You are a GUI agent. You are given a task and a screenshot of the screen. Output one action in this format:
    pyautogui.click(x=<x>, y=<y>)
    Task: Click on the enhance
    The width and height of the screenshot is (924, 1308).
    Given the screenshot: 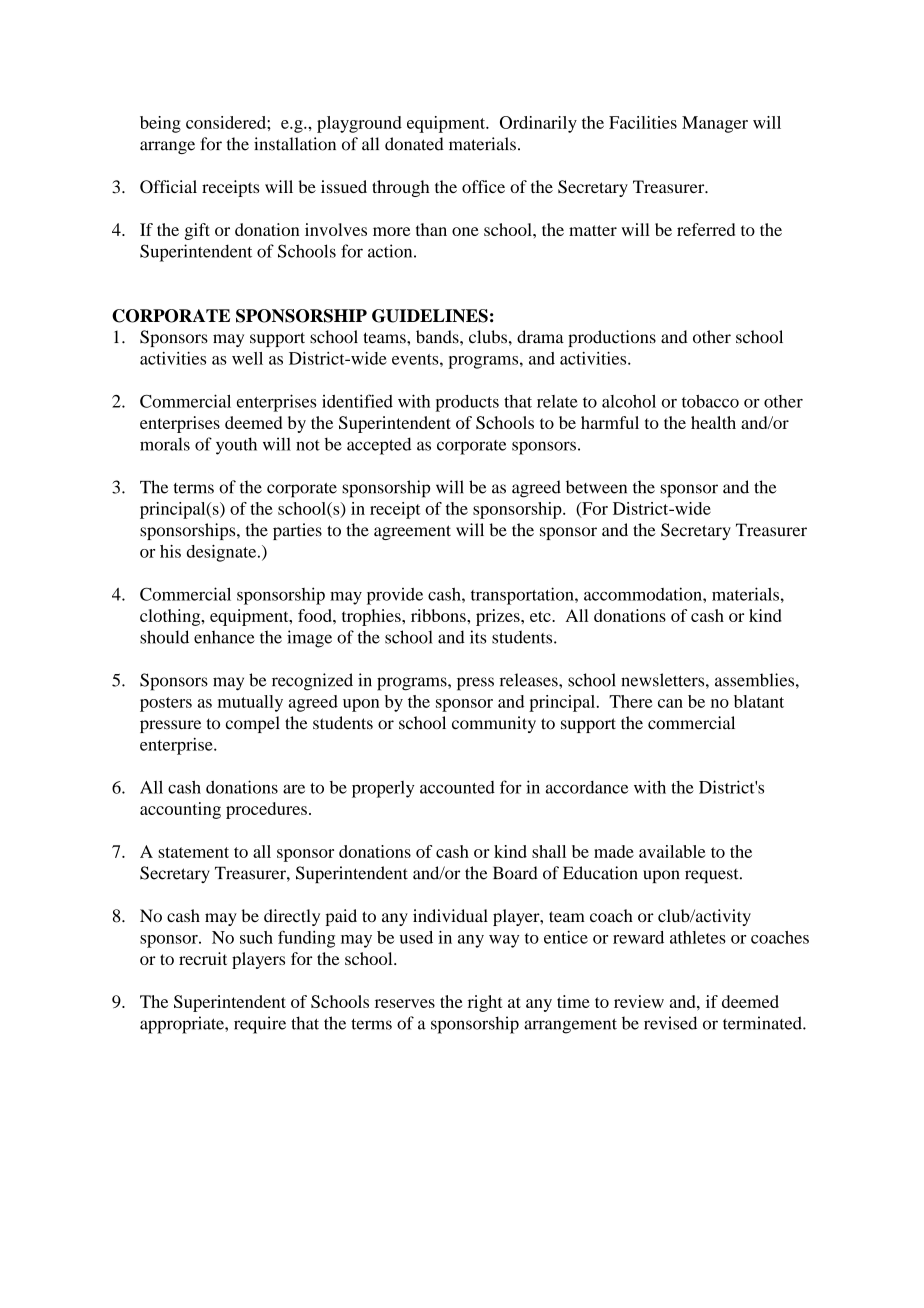 What is the action you would take?
    pyautogui.click(x=224, y=637)
